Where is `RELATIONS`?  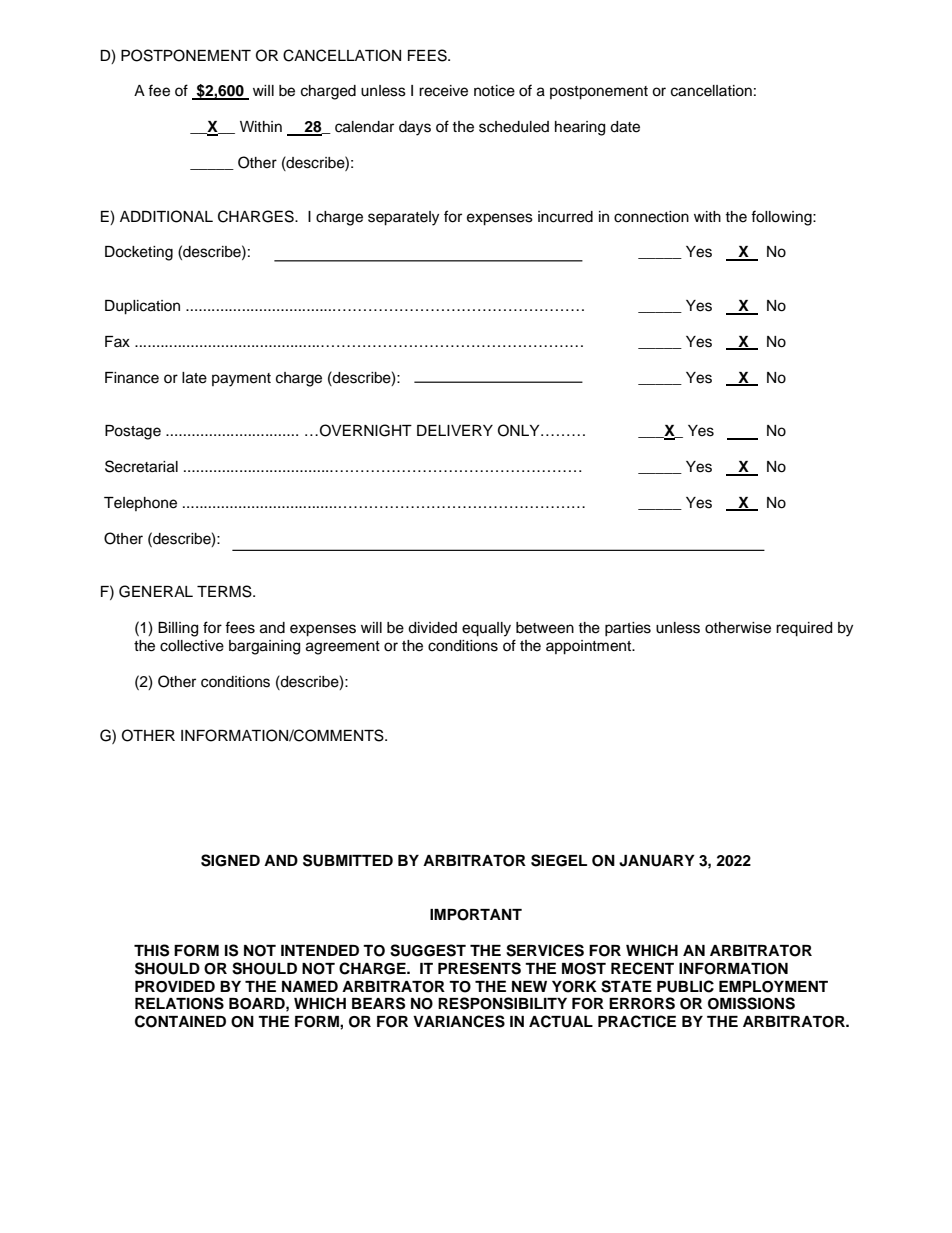 RELATIONS is located at coordinates (179, 1003).
